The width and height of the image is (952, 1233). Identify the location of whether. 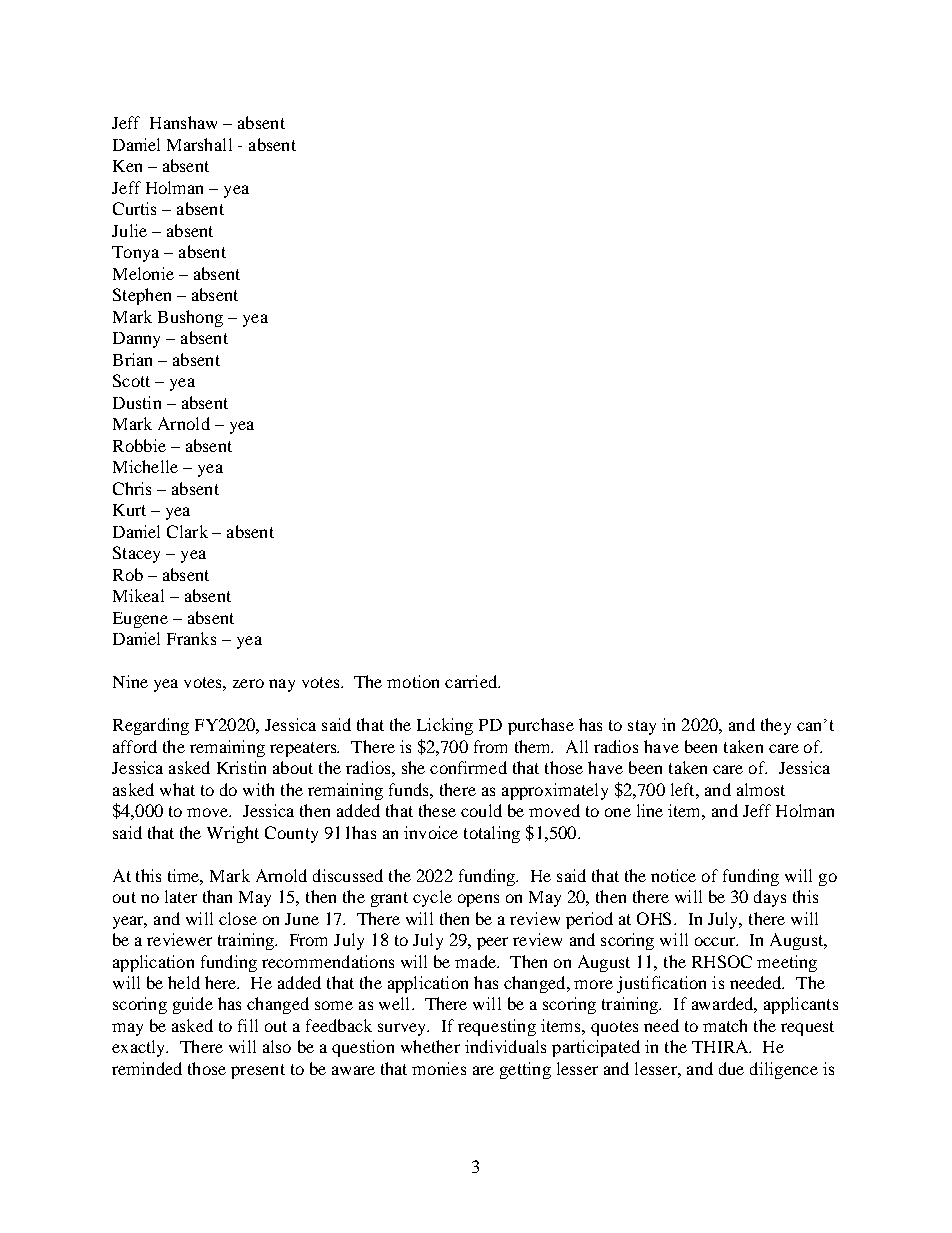
(430, 1046).
